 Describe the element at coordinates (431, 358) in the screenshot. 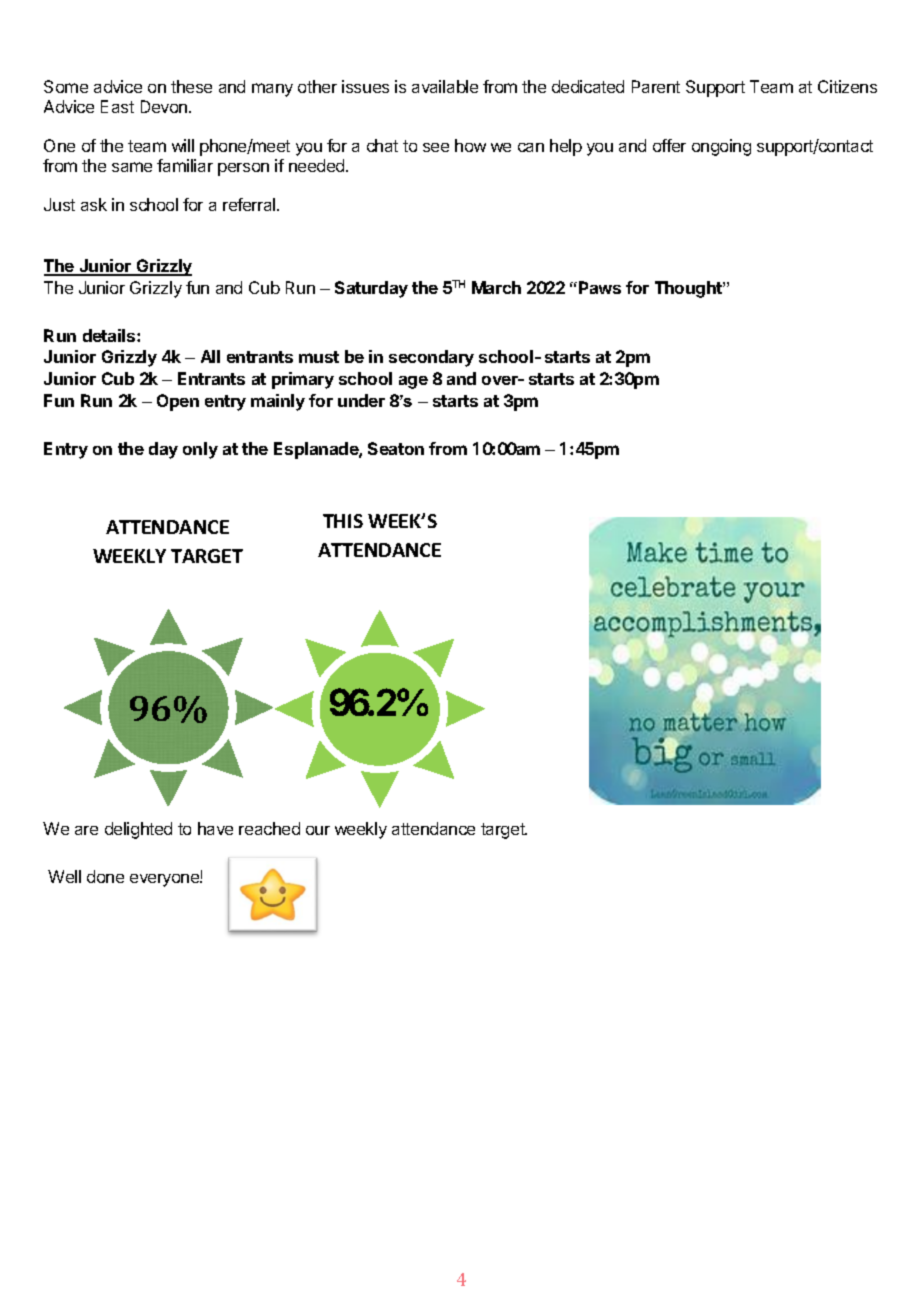

I see `secondary` at that location.
